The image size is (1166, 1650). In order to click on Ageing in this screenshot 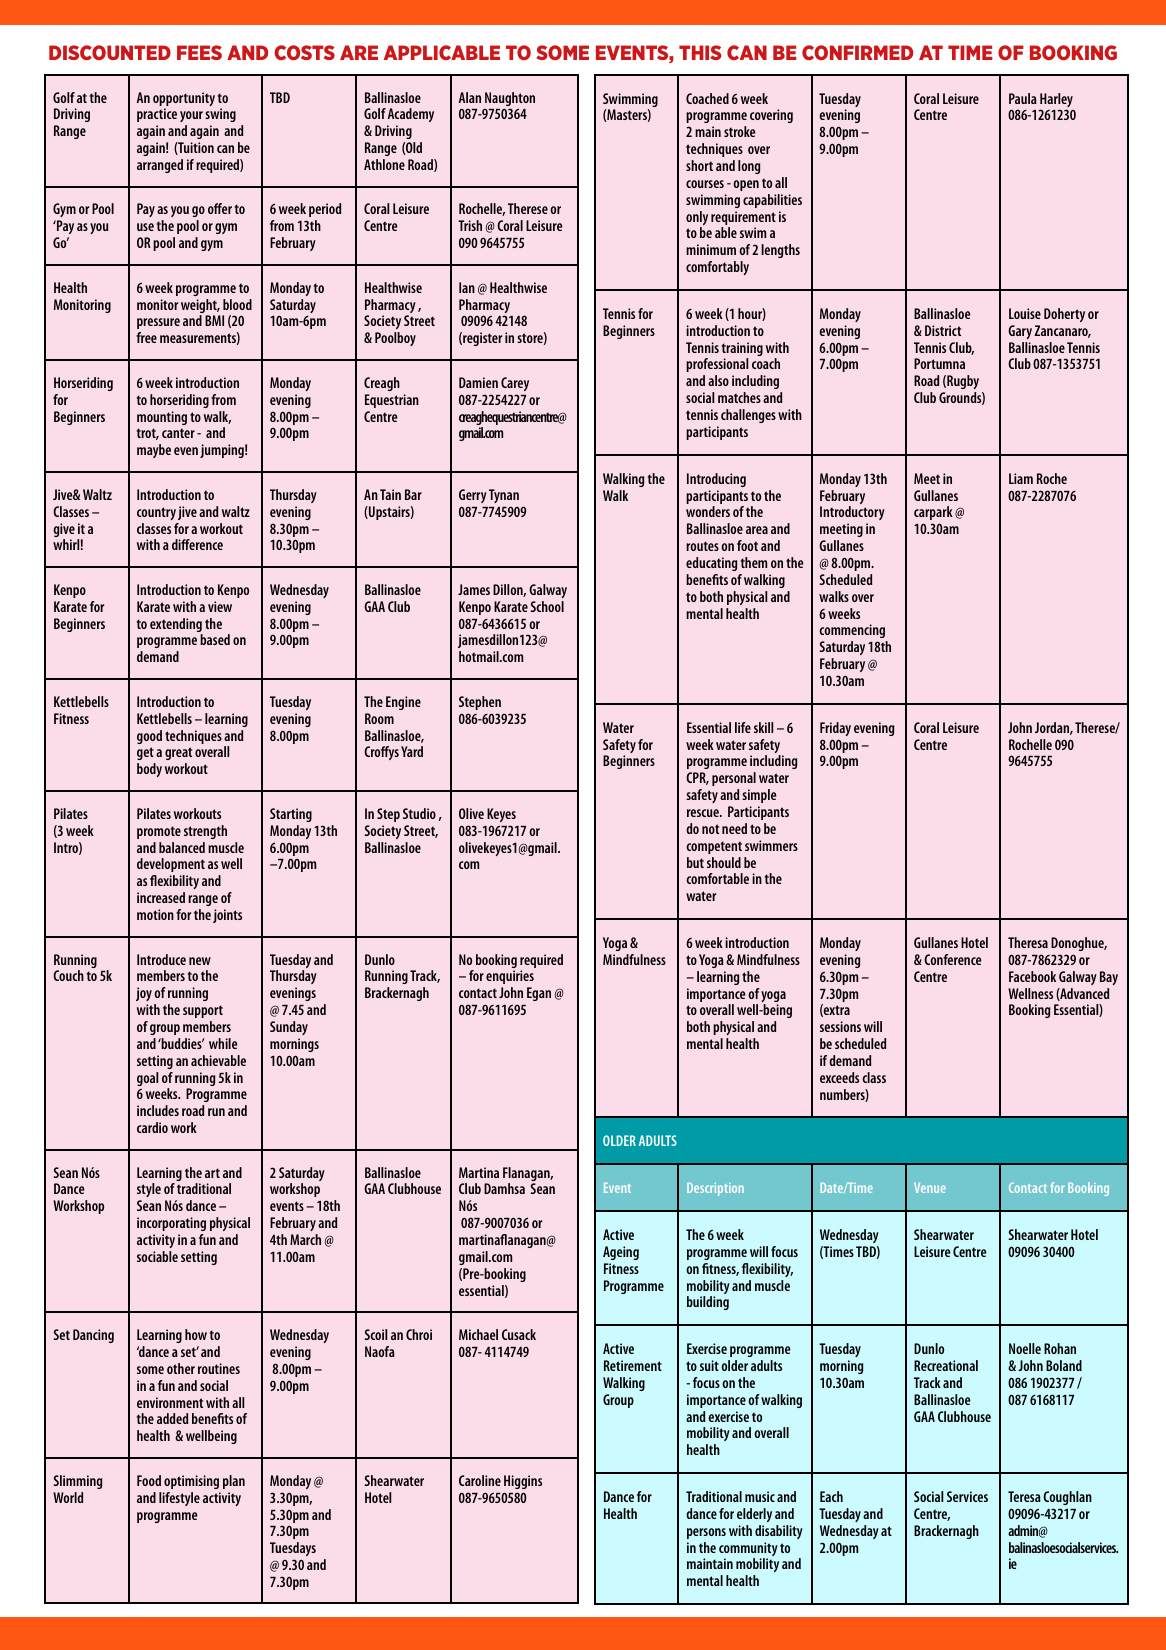, I will do `click(621, 1253)`.
